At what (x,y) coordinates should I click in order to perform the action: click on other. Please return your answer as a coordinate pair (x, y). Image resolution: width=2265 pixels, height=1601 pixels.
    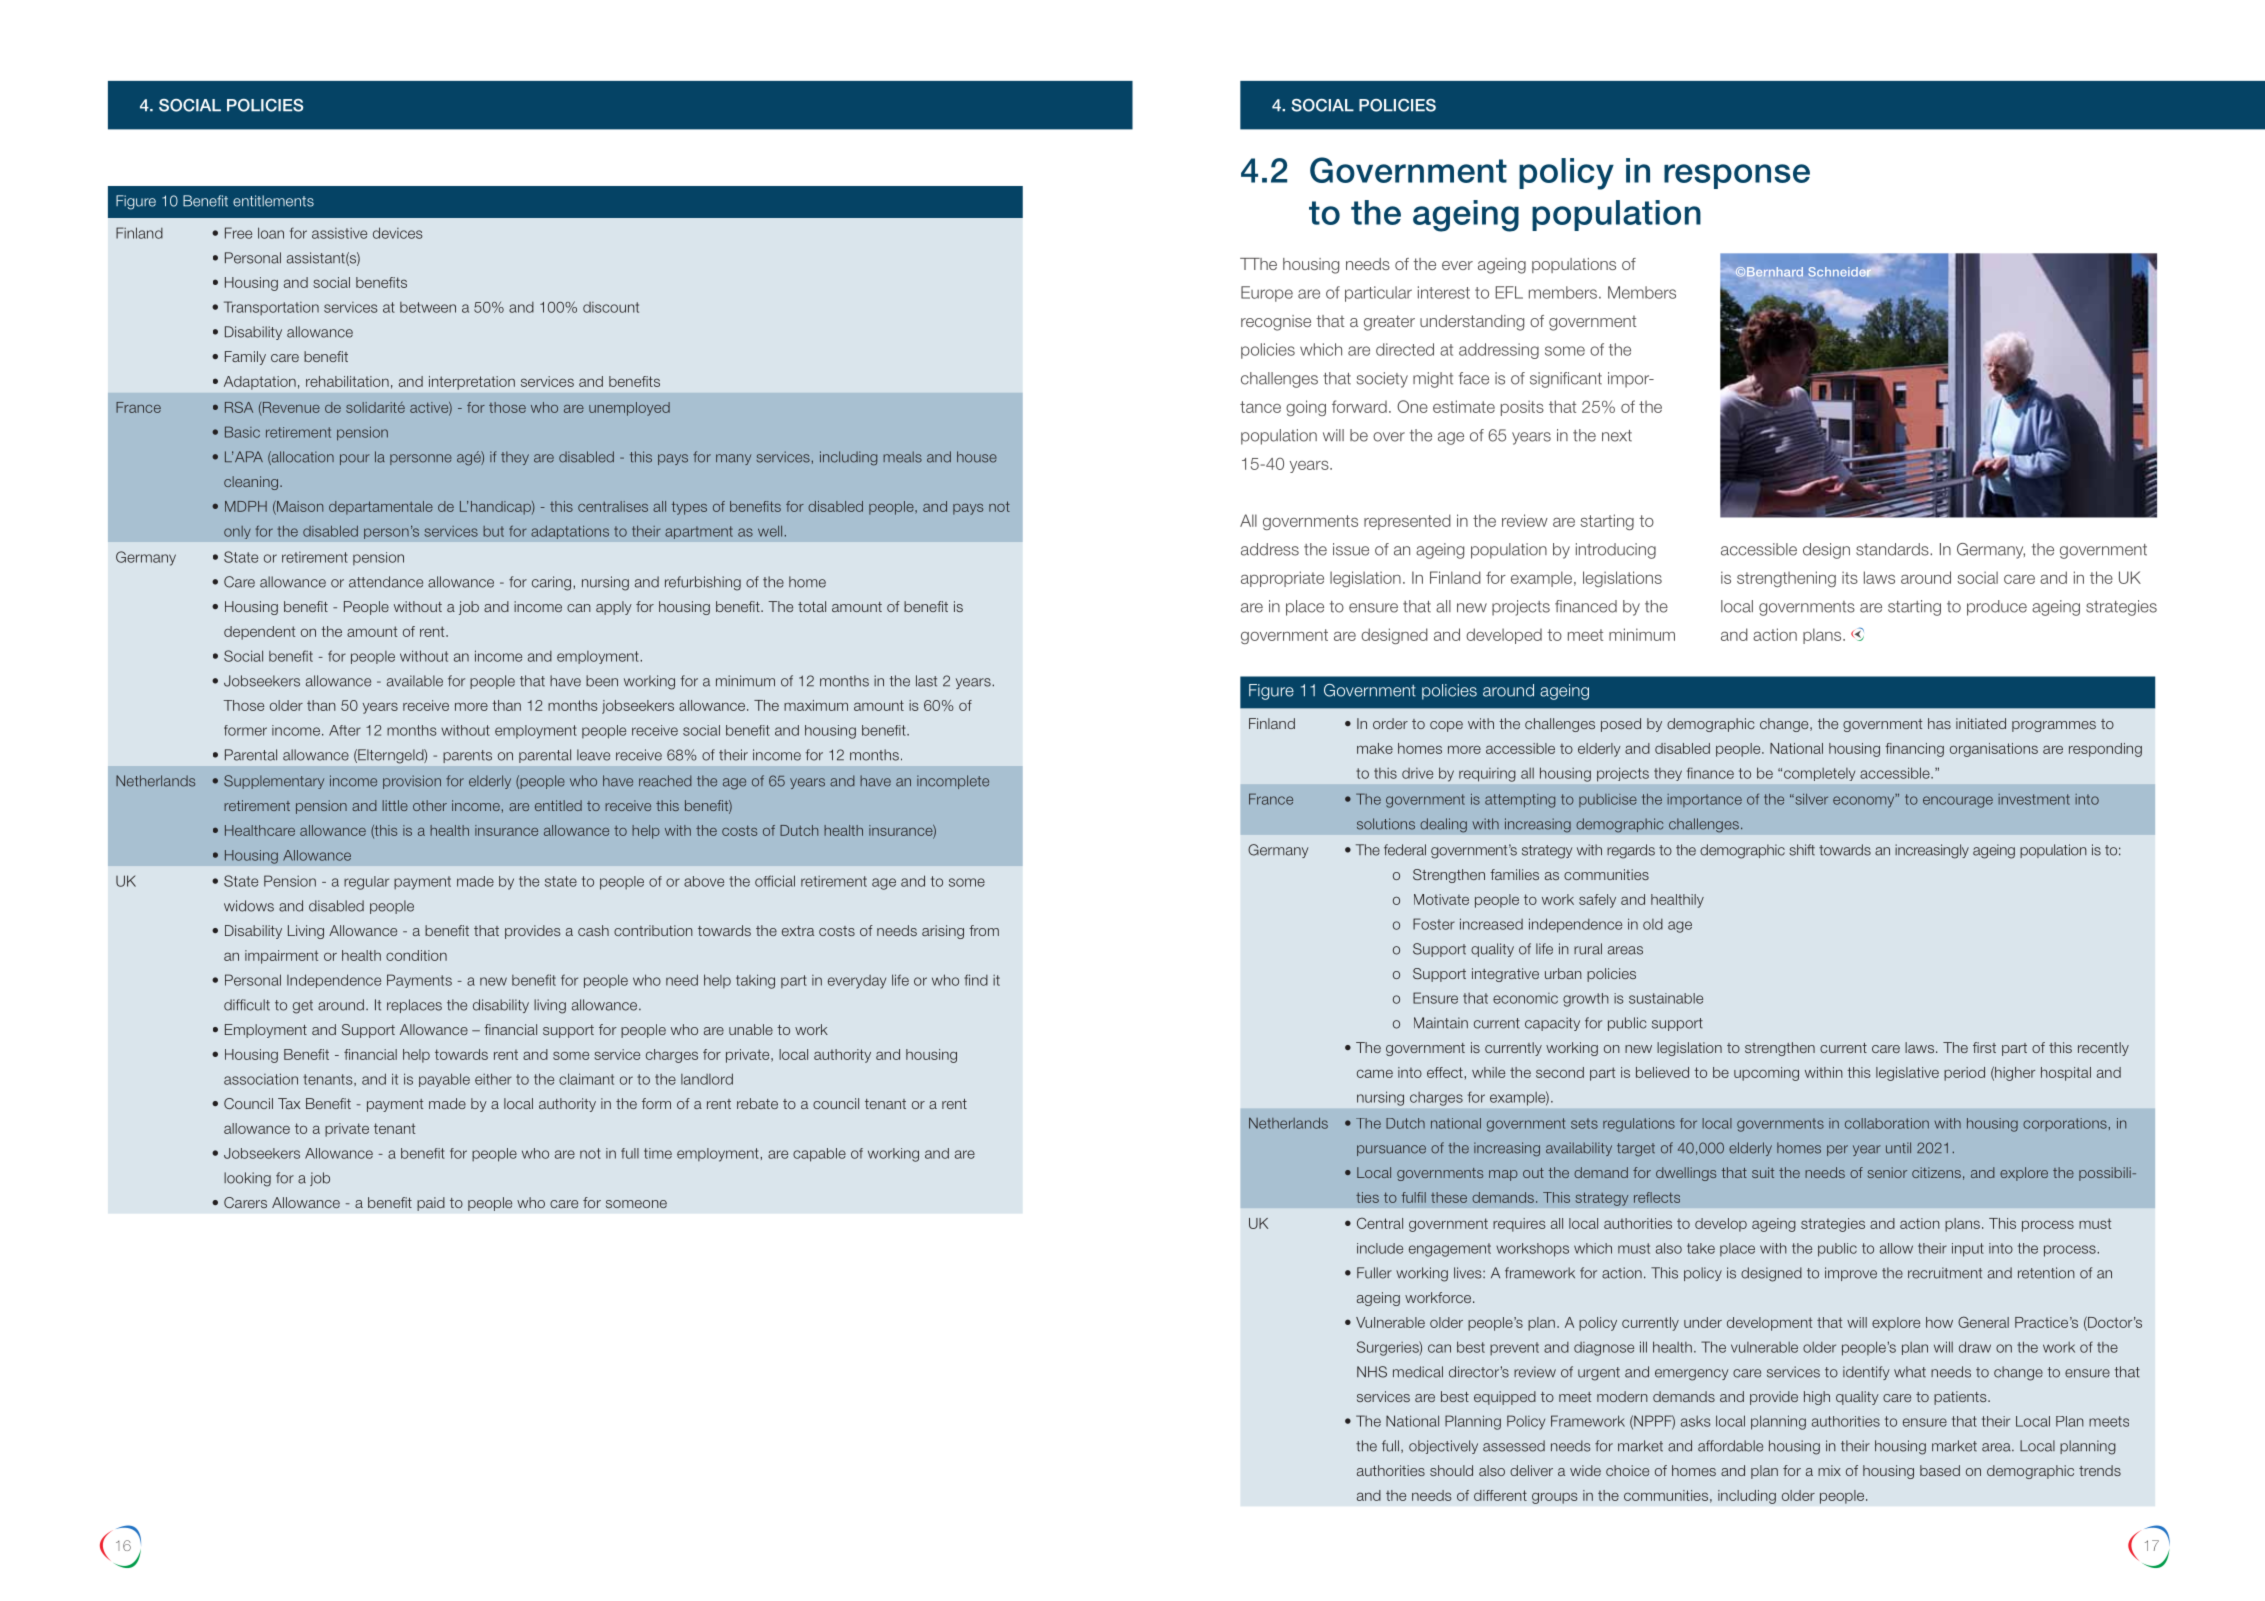
    Looking at the image, I should click on (430, 805).
